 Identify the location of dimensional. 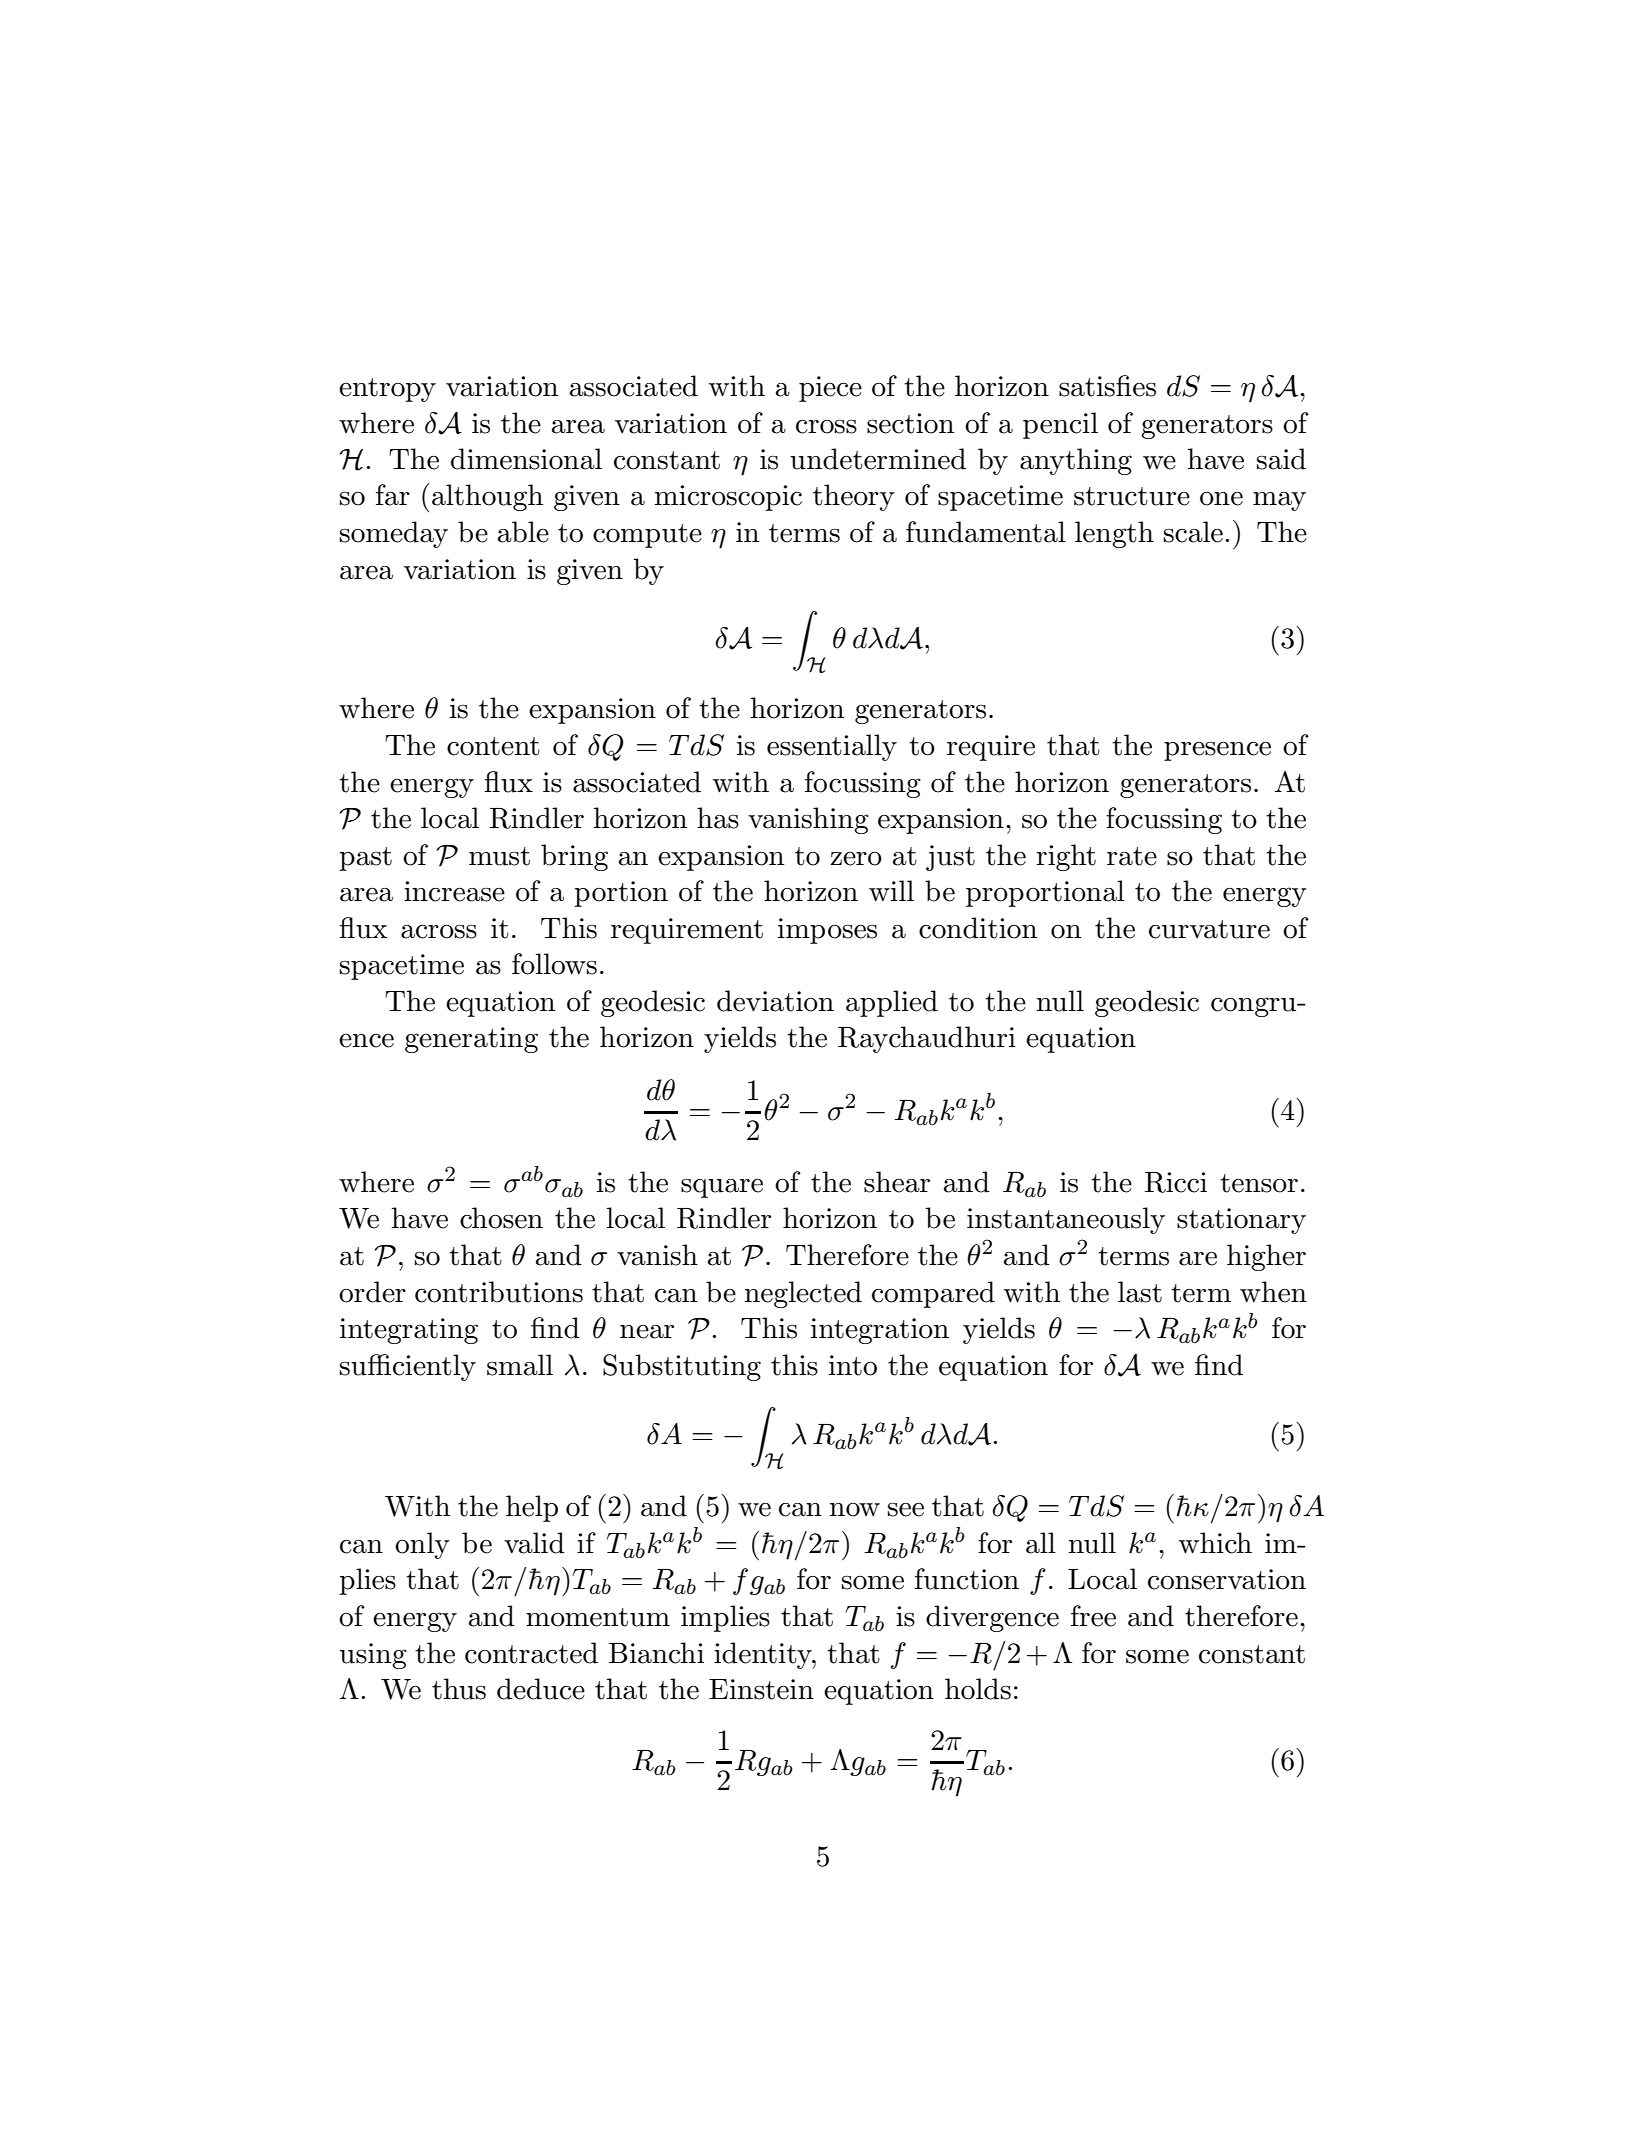
(526, 459).
